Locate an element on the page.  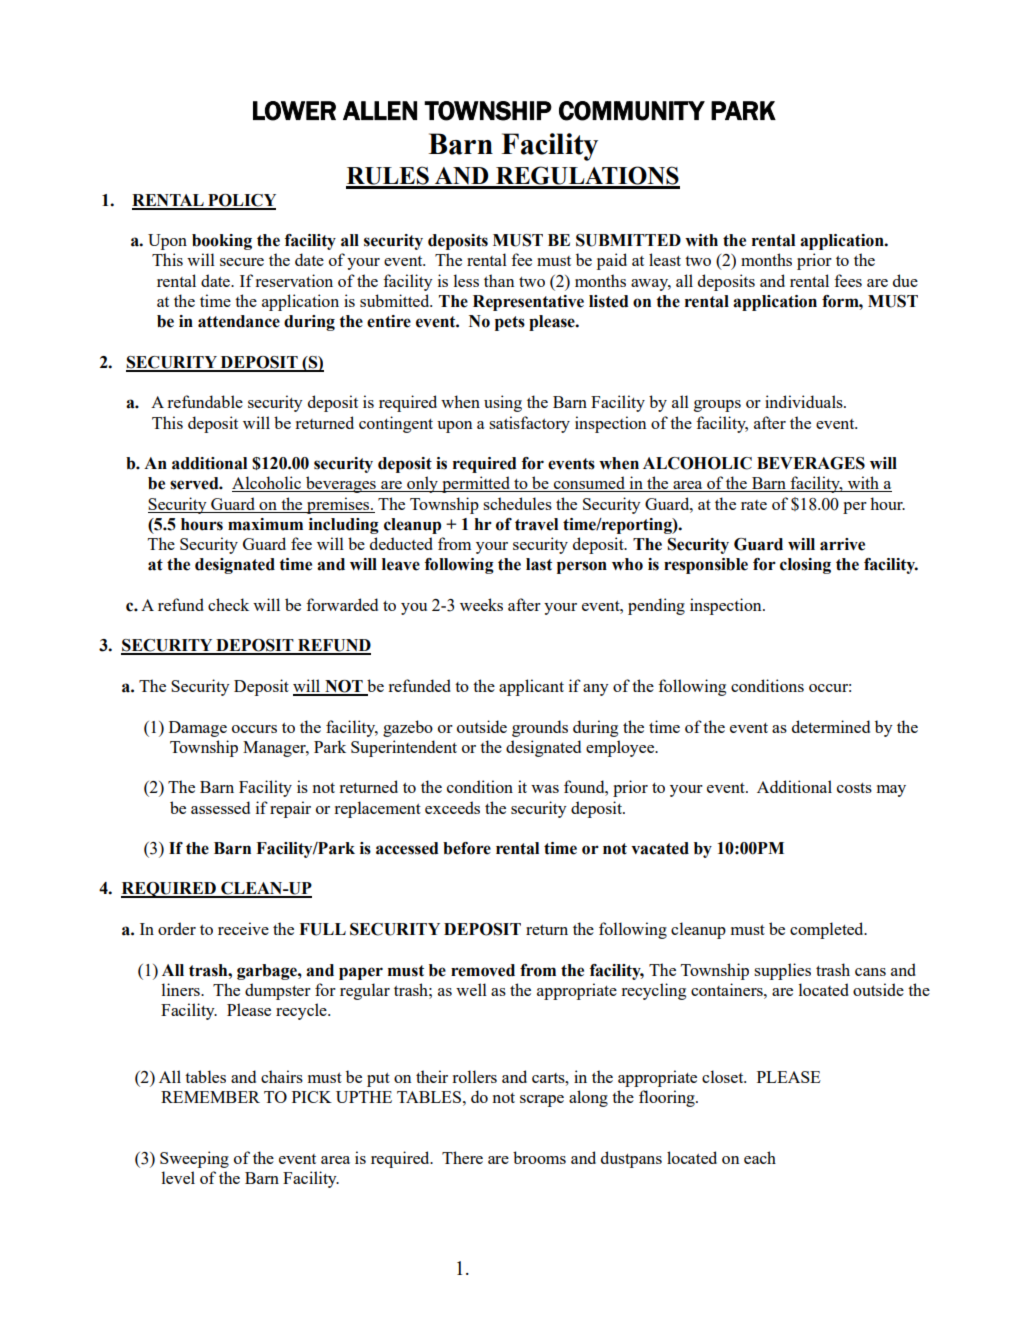
brooms is located at coordinates (539, 1157).
